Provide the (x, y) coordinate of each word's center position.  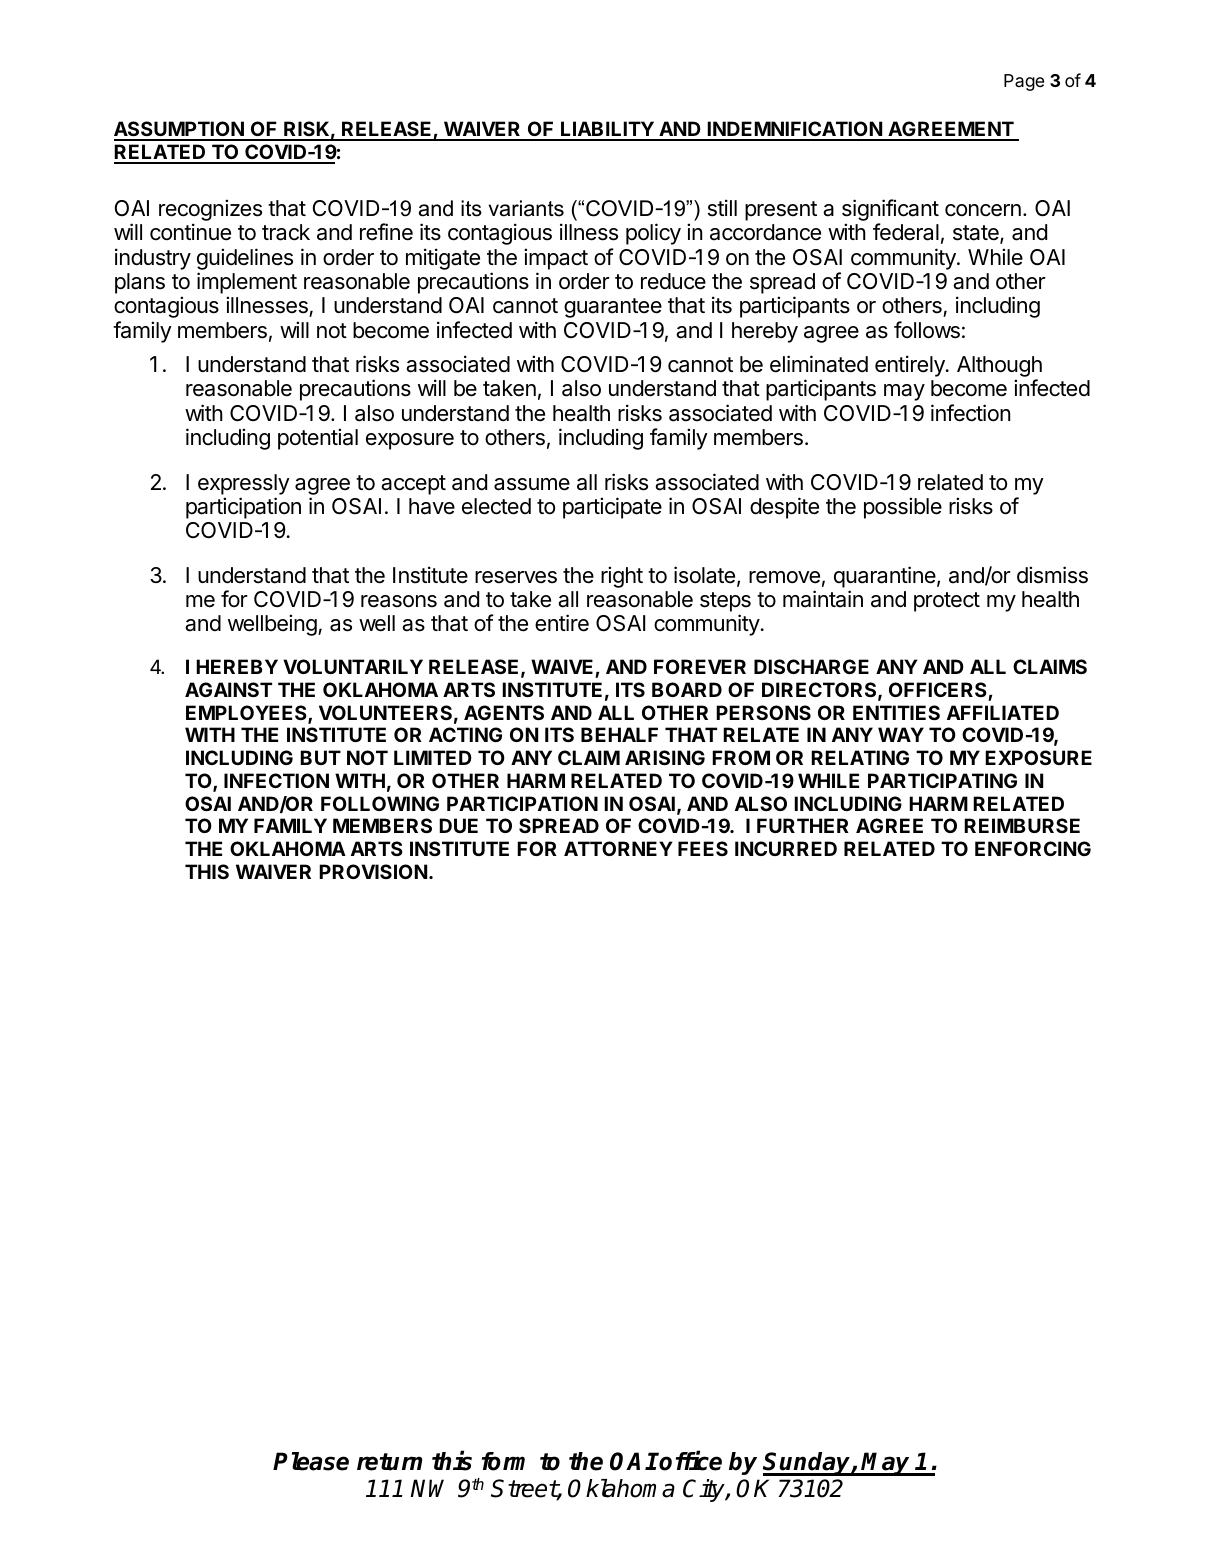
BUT (320, 757)
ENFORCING (1033, 848)
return (389, 1462)
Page (1024, 82)
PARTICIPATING (942, 780)
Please (311, 1461)
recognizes (210, 210)
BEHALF (619, 734)
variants (526, 208)
